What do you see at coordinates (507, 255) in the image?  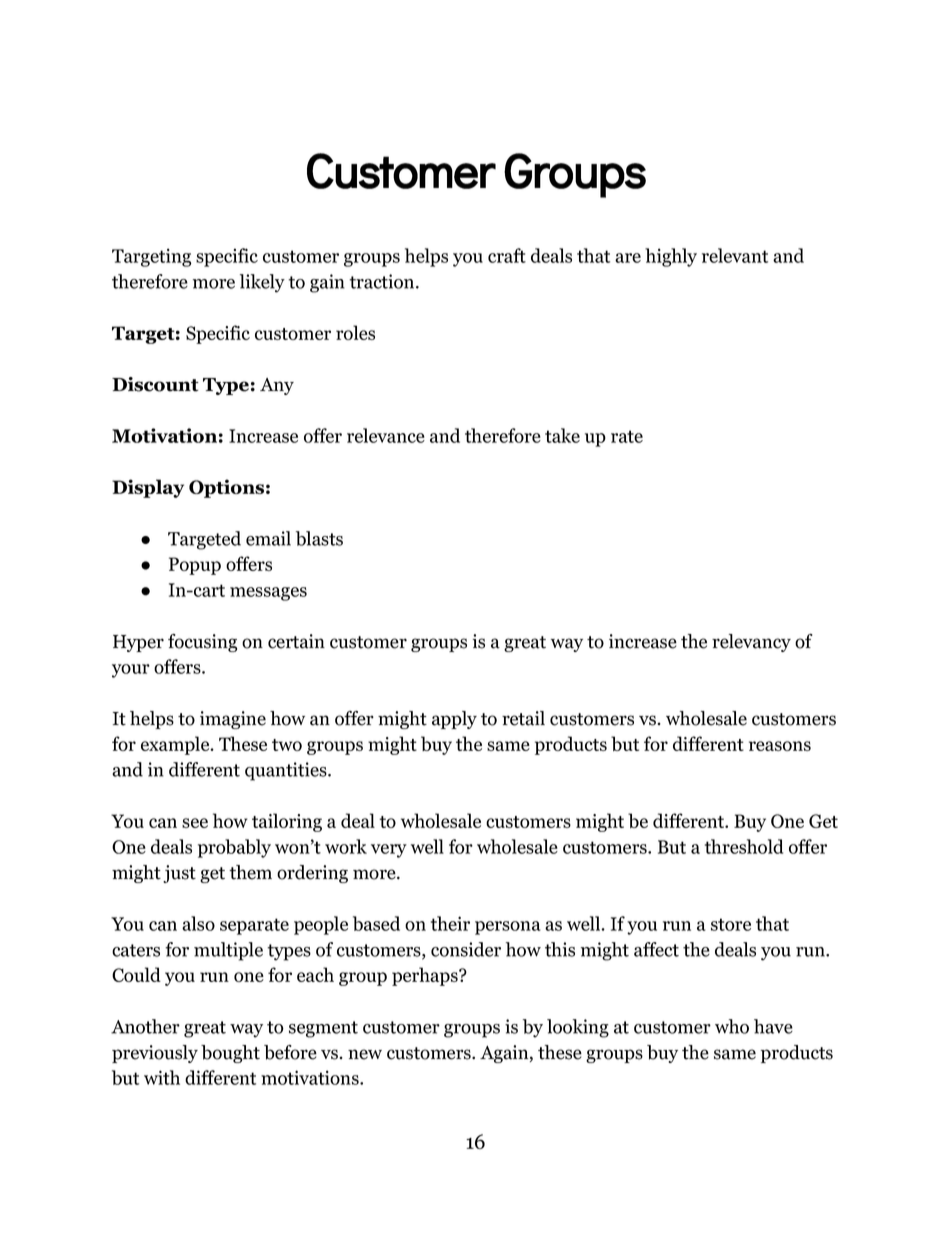 I see `craft` at bounding box center [507, 255].
